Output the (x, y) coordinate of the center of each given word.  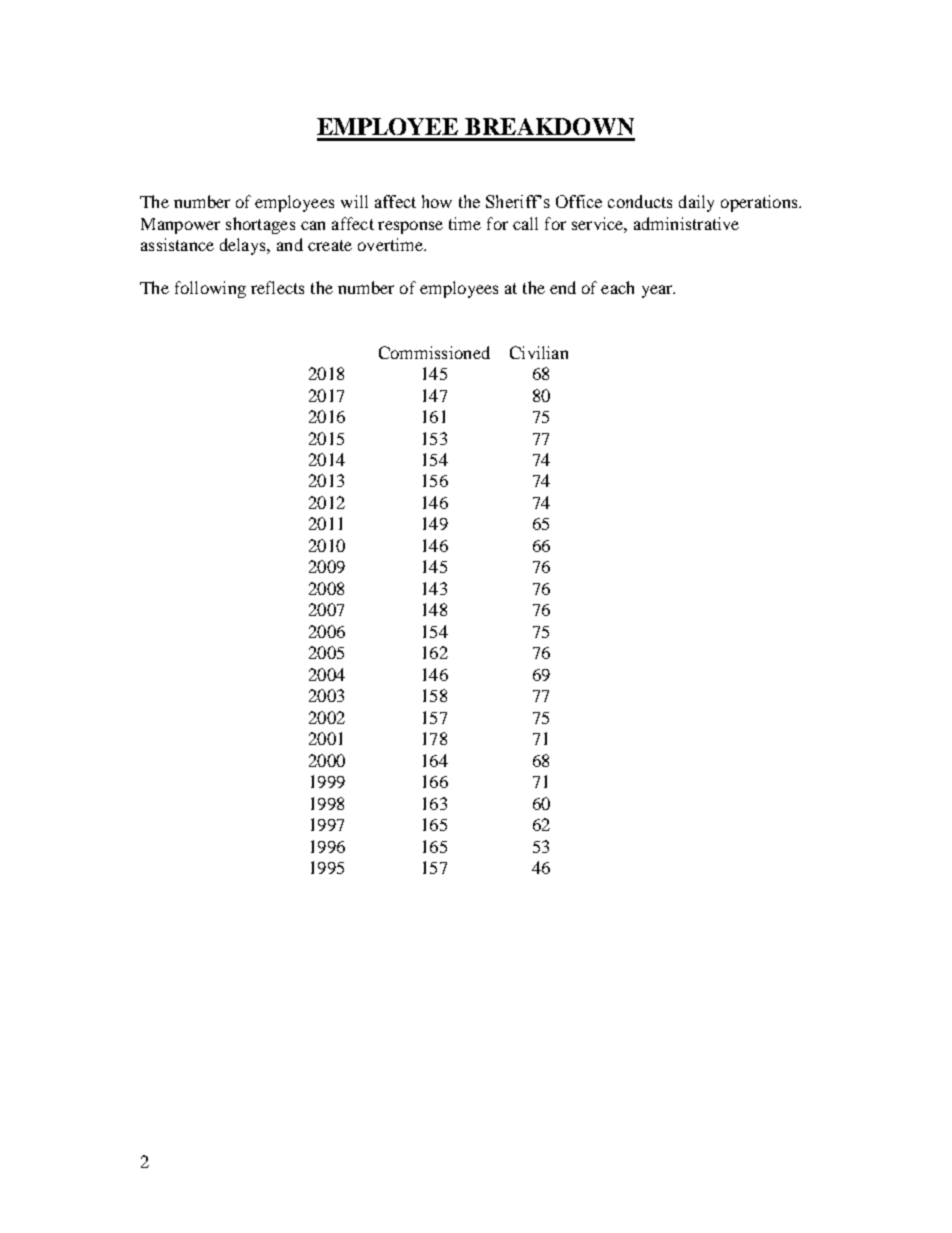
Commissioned (434, 352)
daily (696, 203)
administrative (686, 223)
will (354, 201)
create (330, 245)
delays (244, 246)
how (437, 201)
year (658, 291)
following (210, 289)
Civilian (539, 352)
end (563, 287)
